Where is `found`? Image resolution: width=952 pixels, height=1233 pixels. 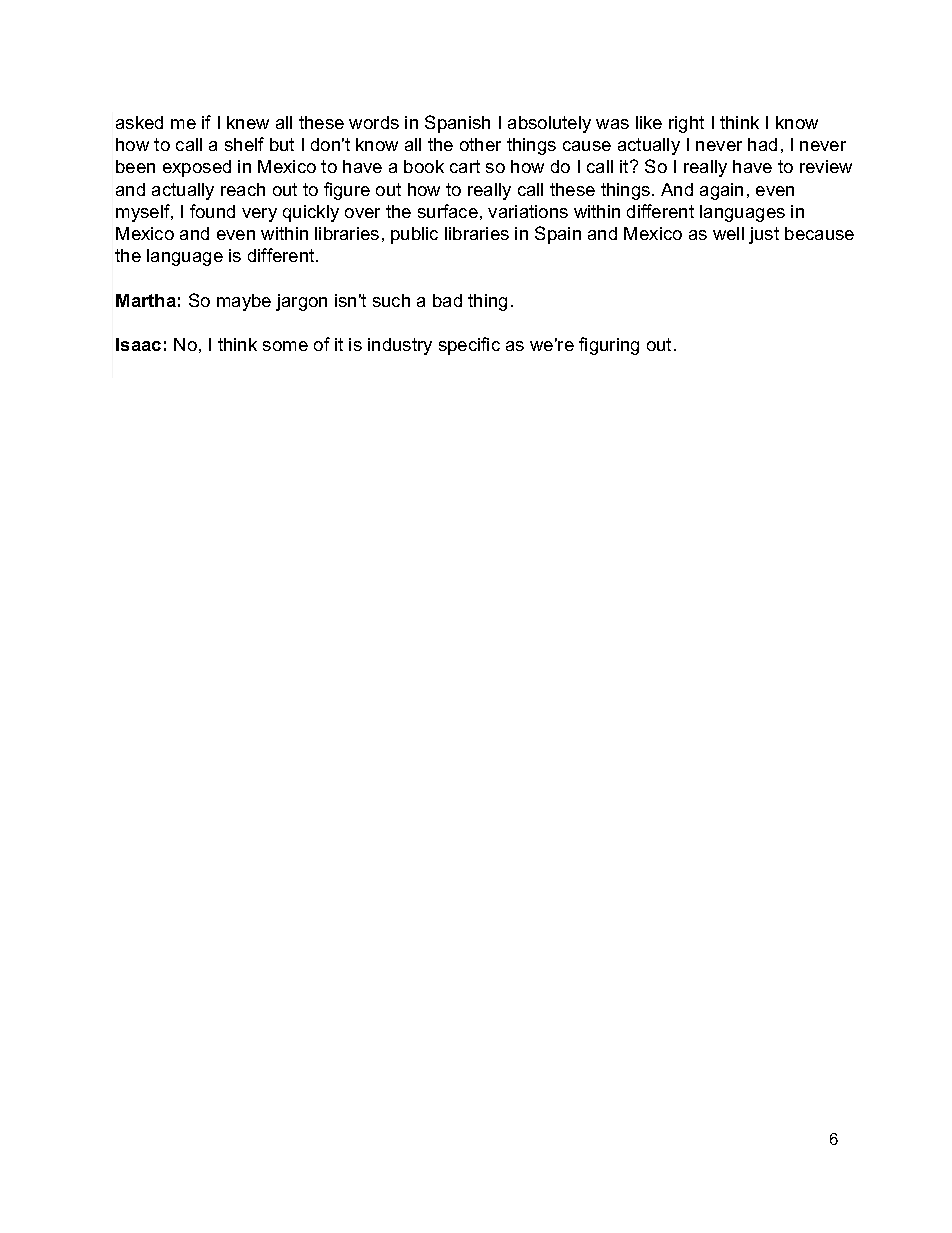 found is located at coordinates (212, 211).
